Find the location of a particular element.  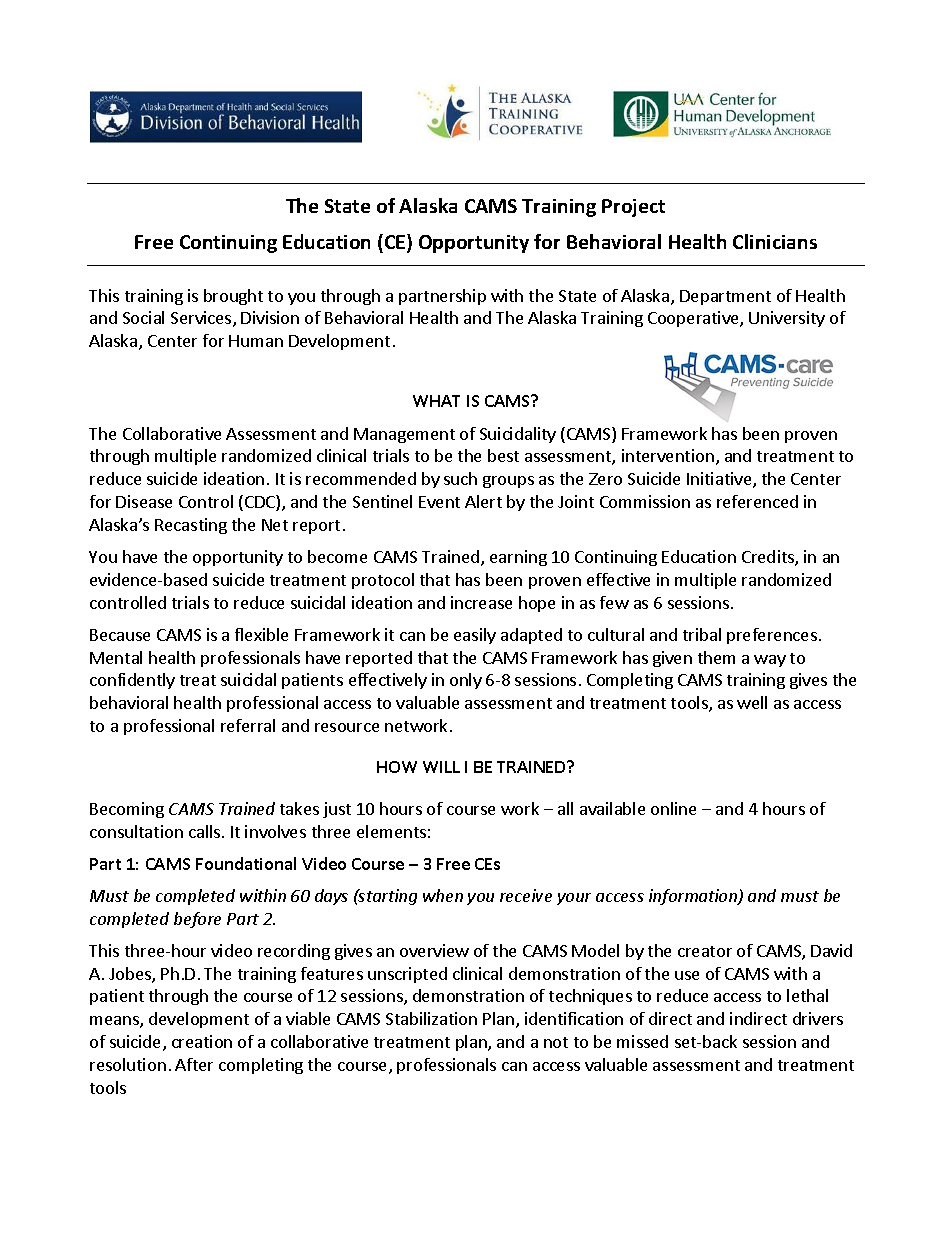

flexible is located at coordinates (261, 634).
